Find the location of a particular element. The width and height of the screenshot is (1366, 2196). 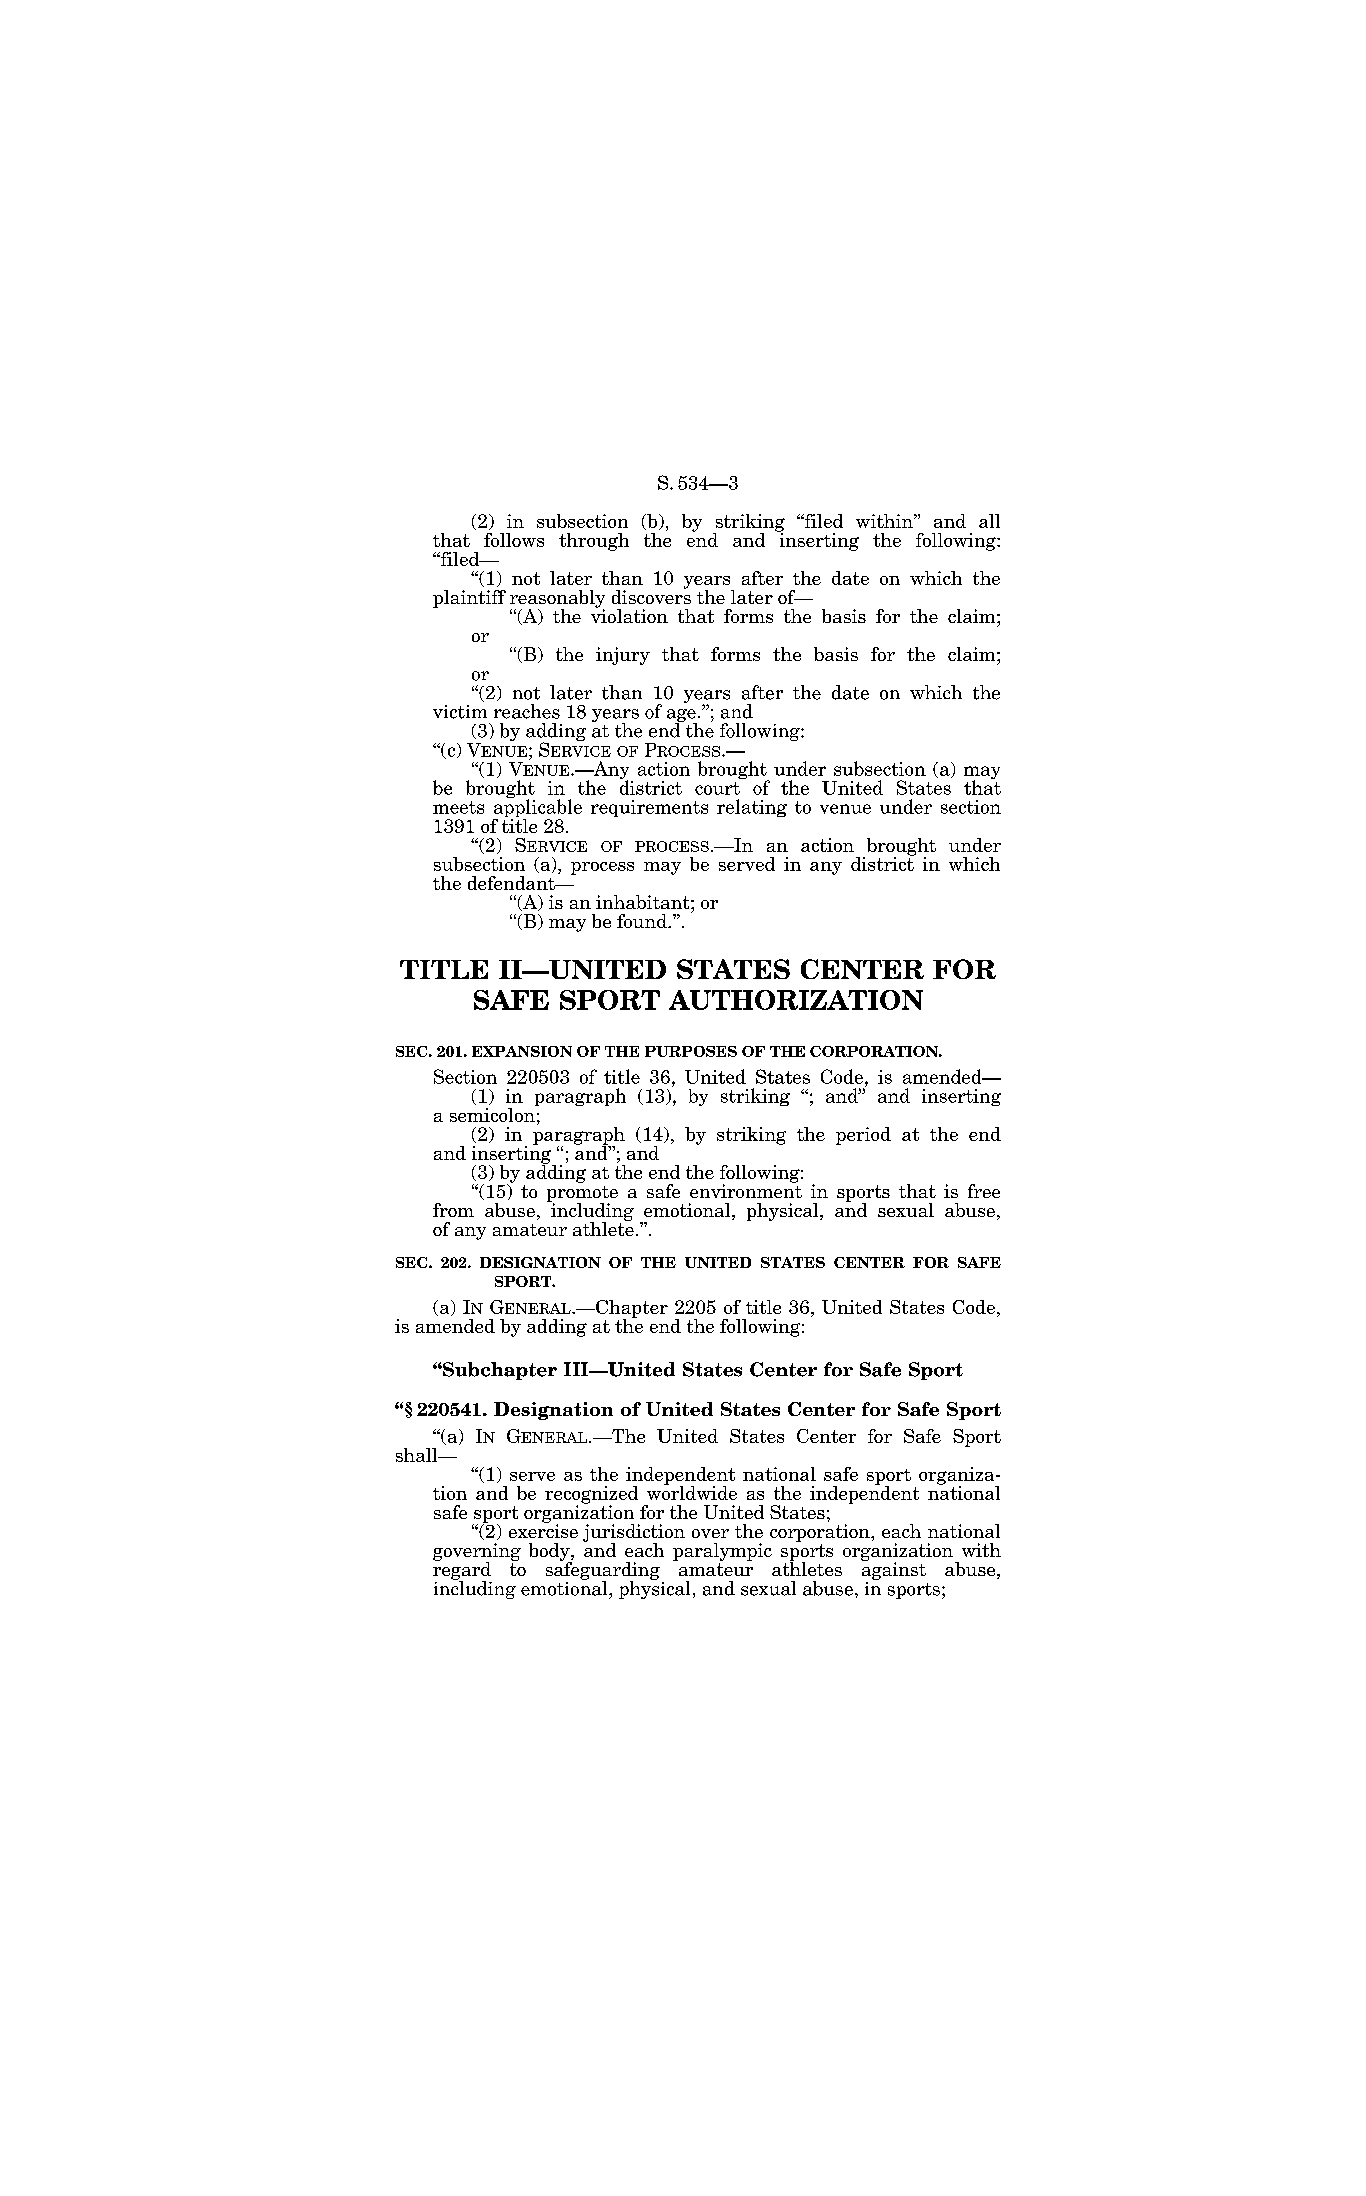

age is located at coordinates (682, 717).
